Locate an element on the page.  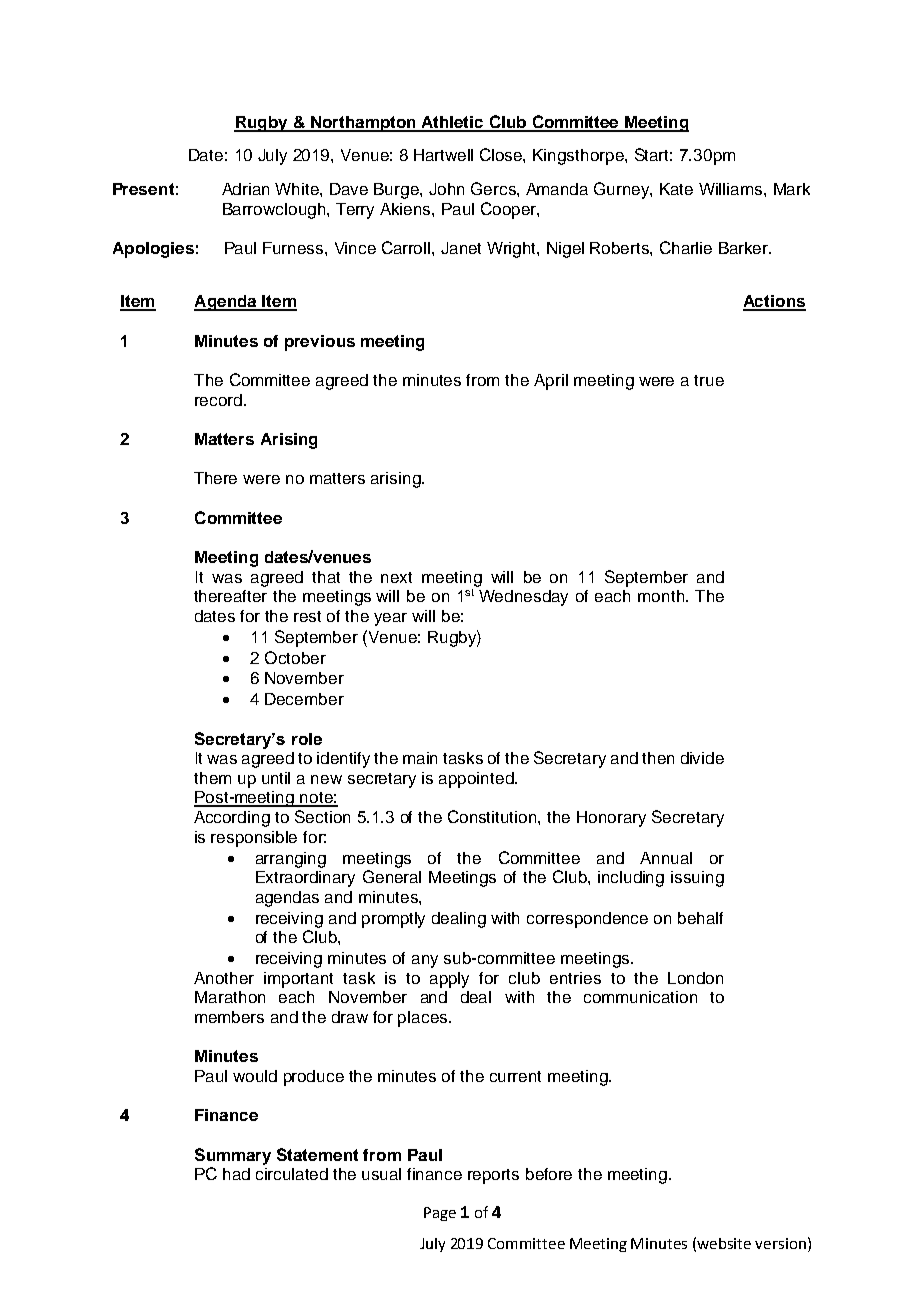
Adrian is located at coordinates (245, 189).
